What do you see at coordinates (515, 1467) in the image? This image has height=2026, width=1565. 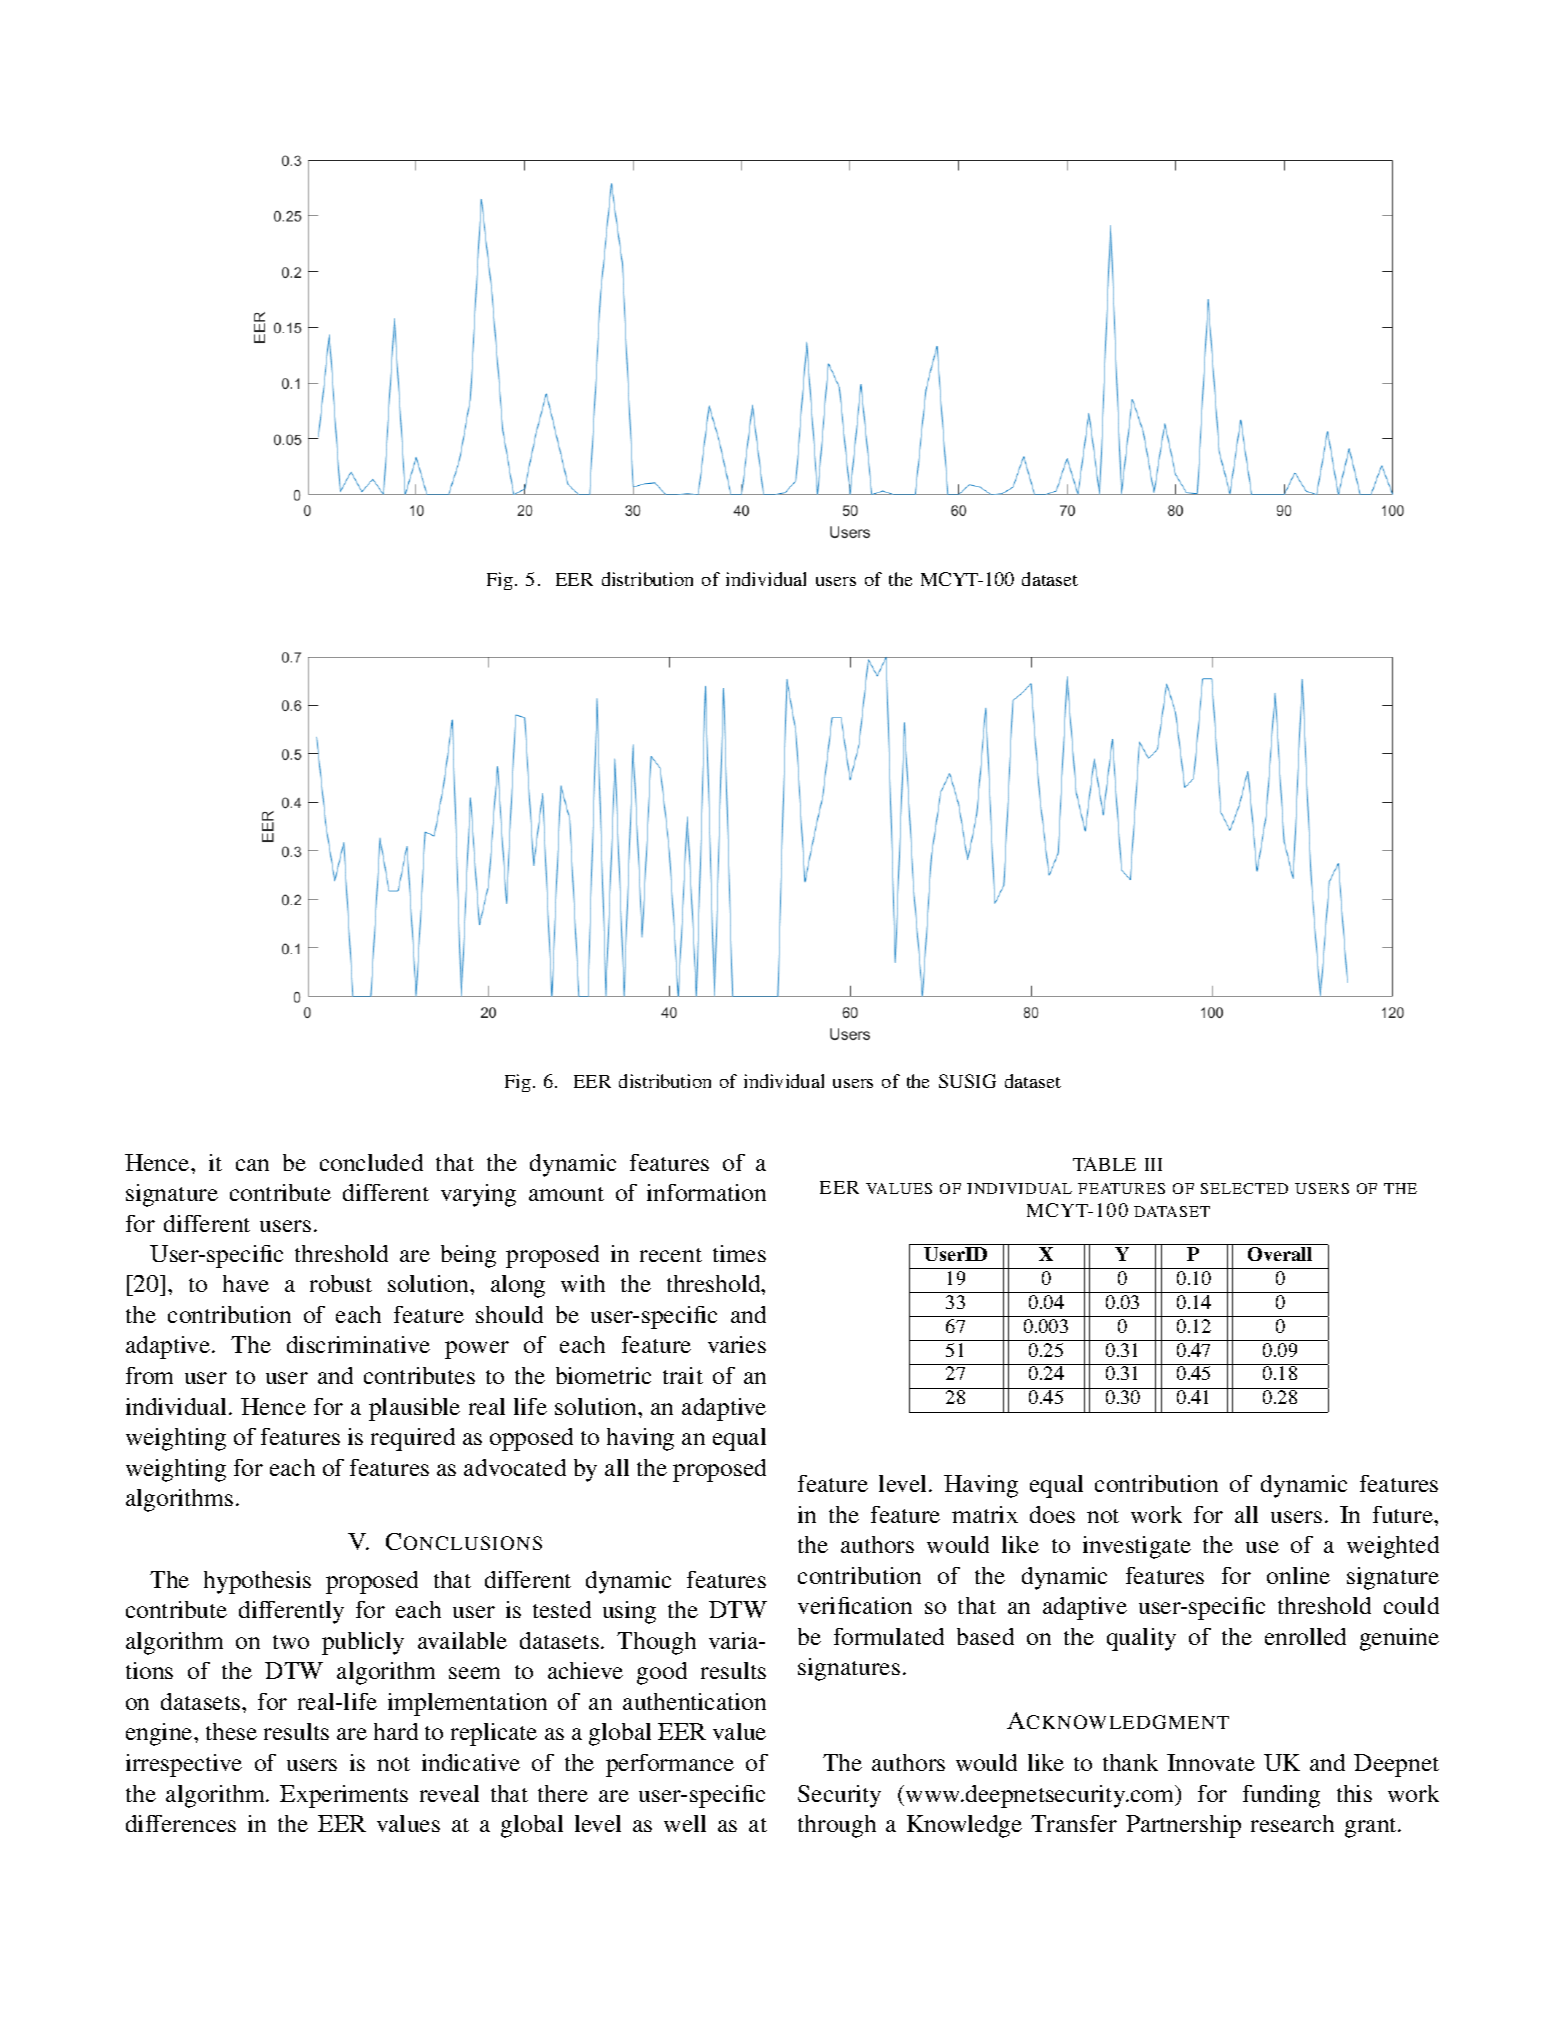 I see `advocated` at bounding box center [515, 1467].
